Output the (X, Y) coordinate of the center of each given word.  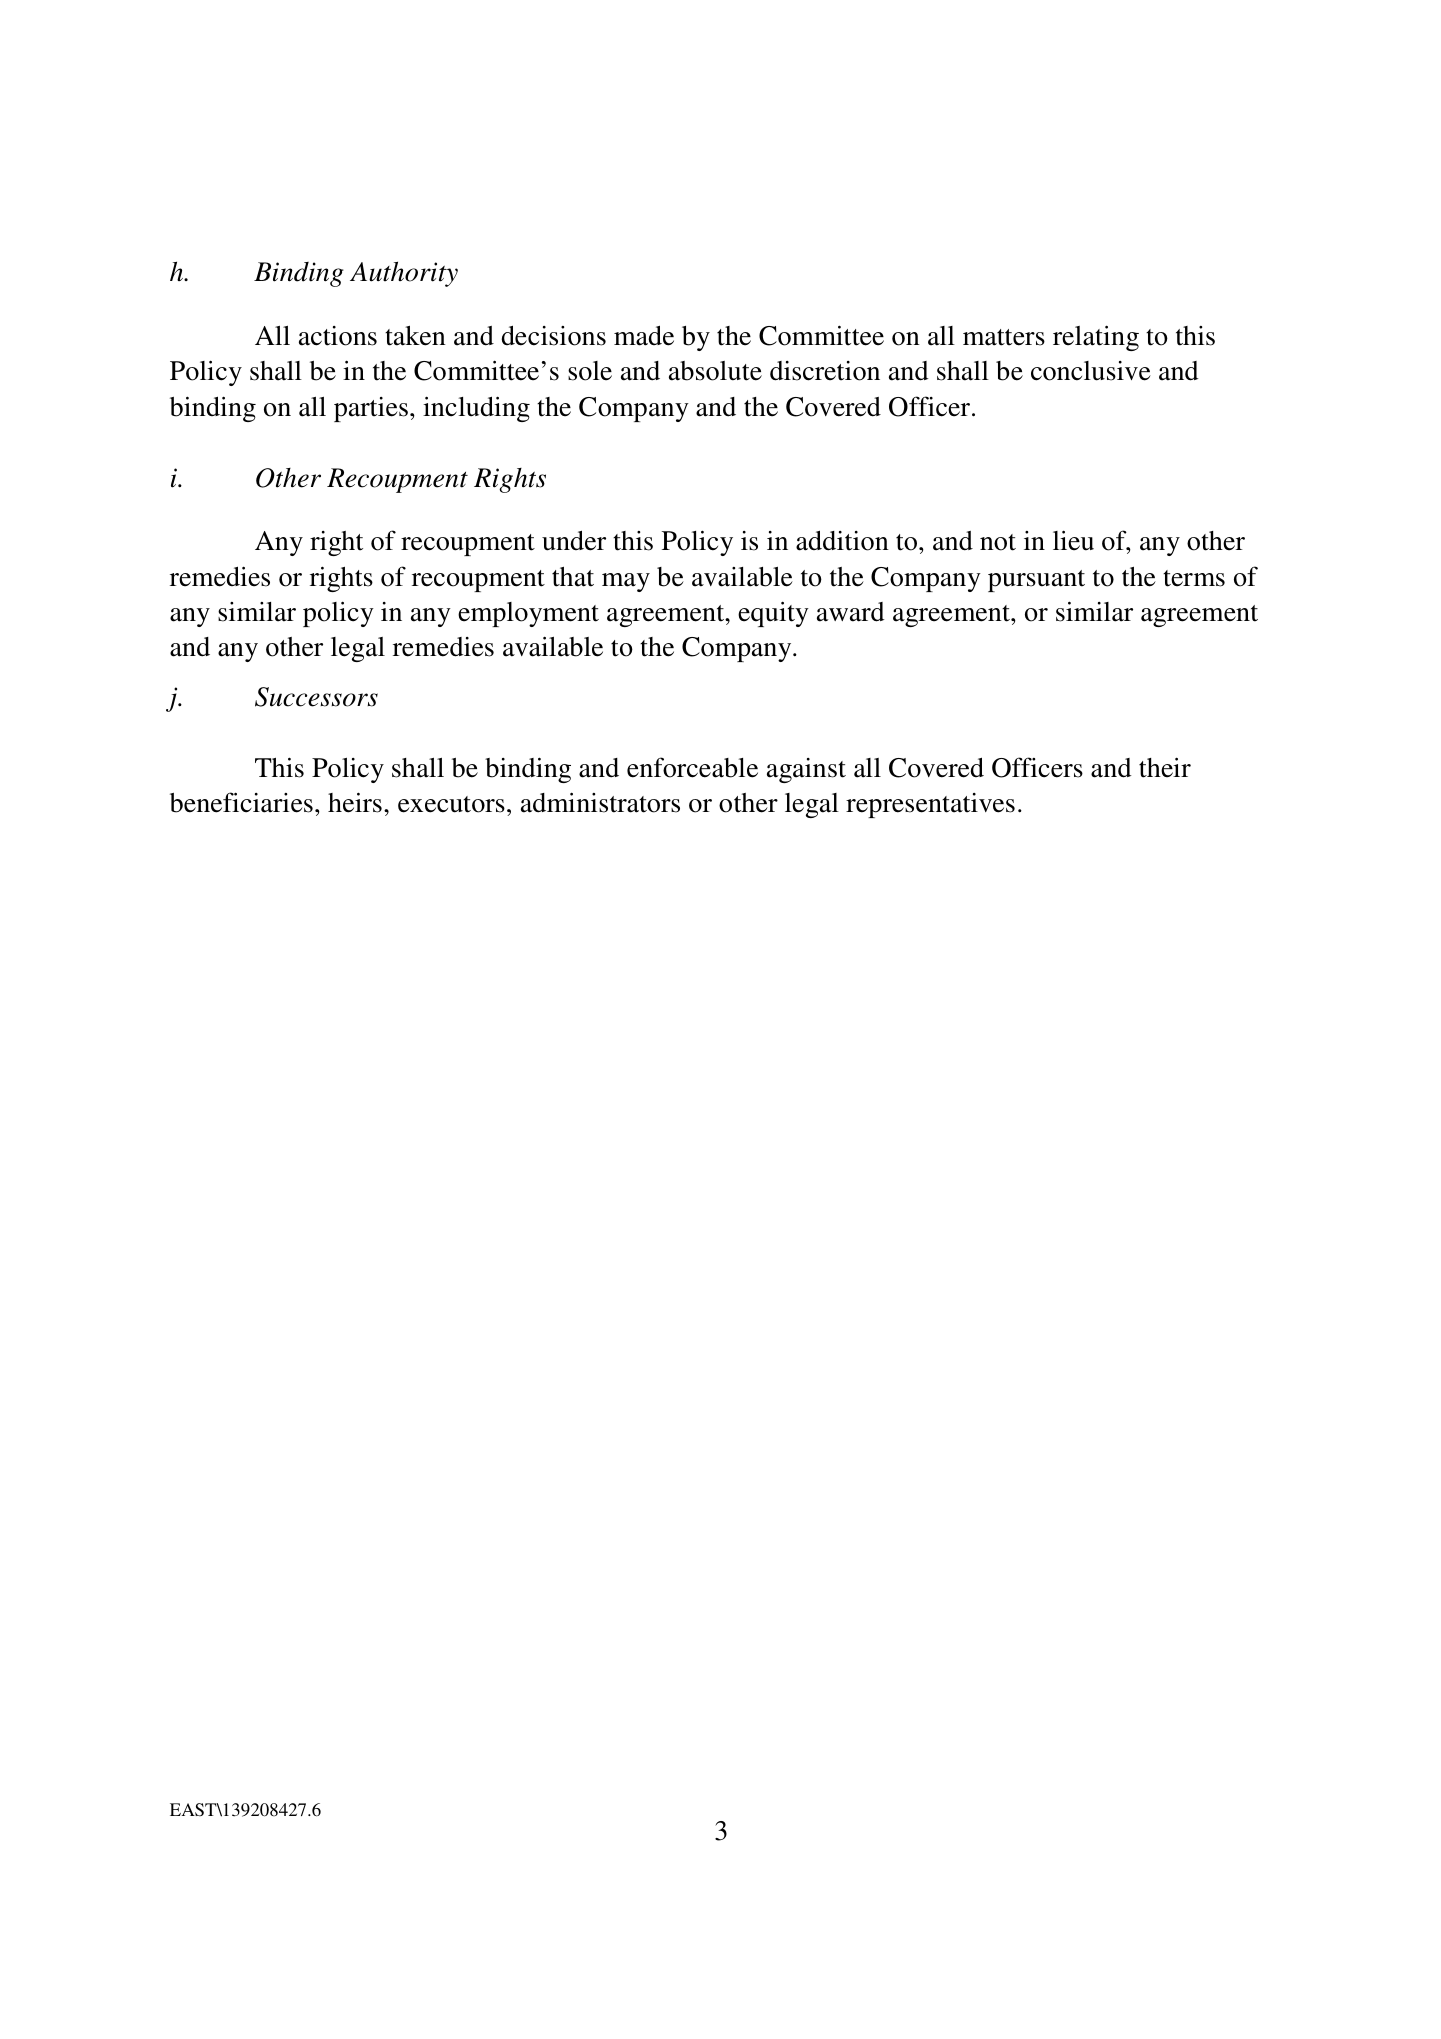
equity (773, 614)
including (476, 409)
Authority (404, 274)
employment (528, 614)
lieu (1073, 540)
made (644, 336)
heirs (355, 802)
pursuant (1036, 581)
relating (1096, 338)
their (1165, 767)
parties (371, 409)
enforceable (692, 767)
